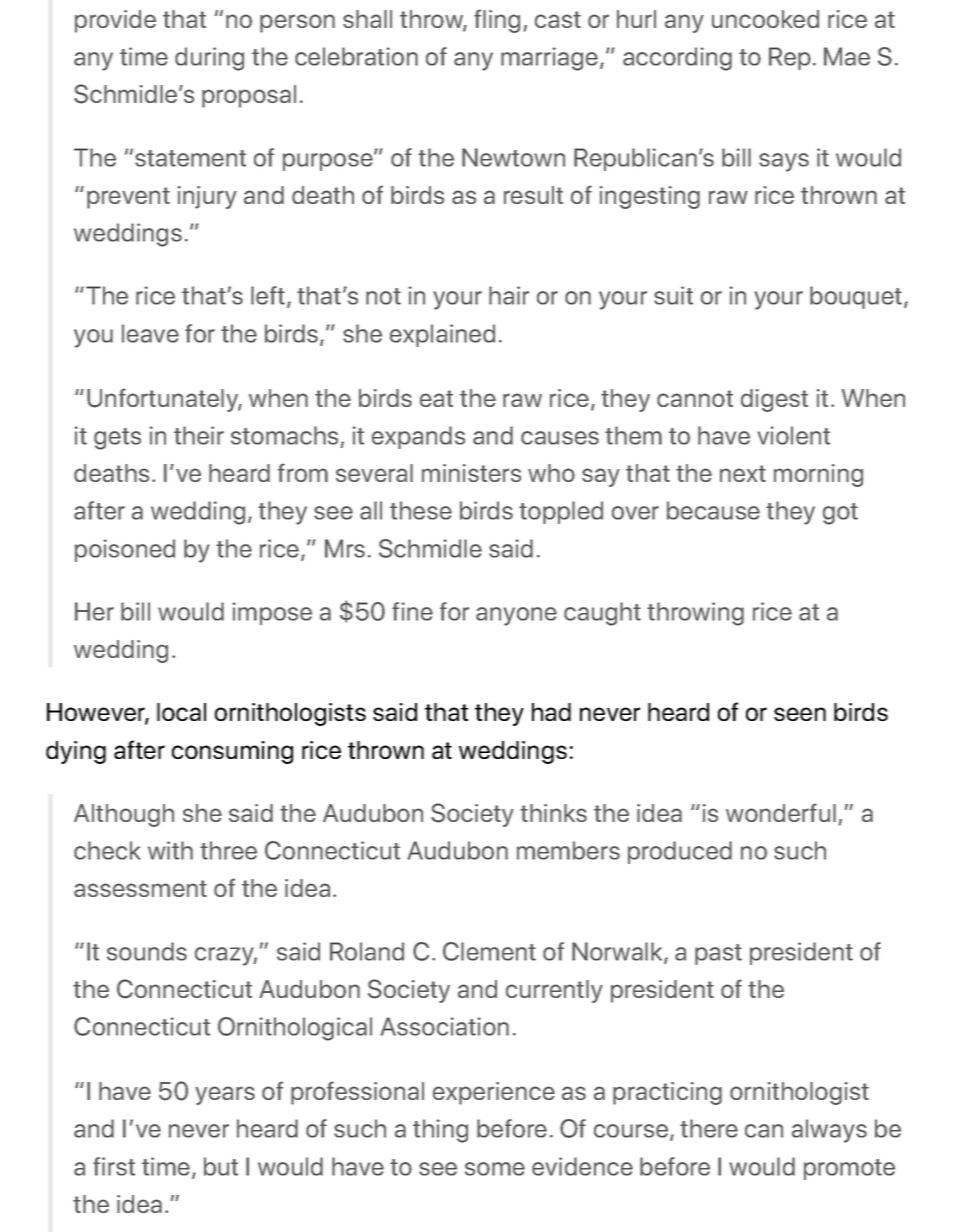  I want to click on ministers, so click(471, 473).
